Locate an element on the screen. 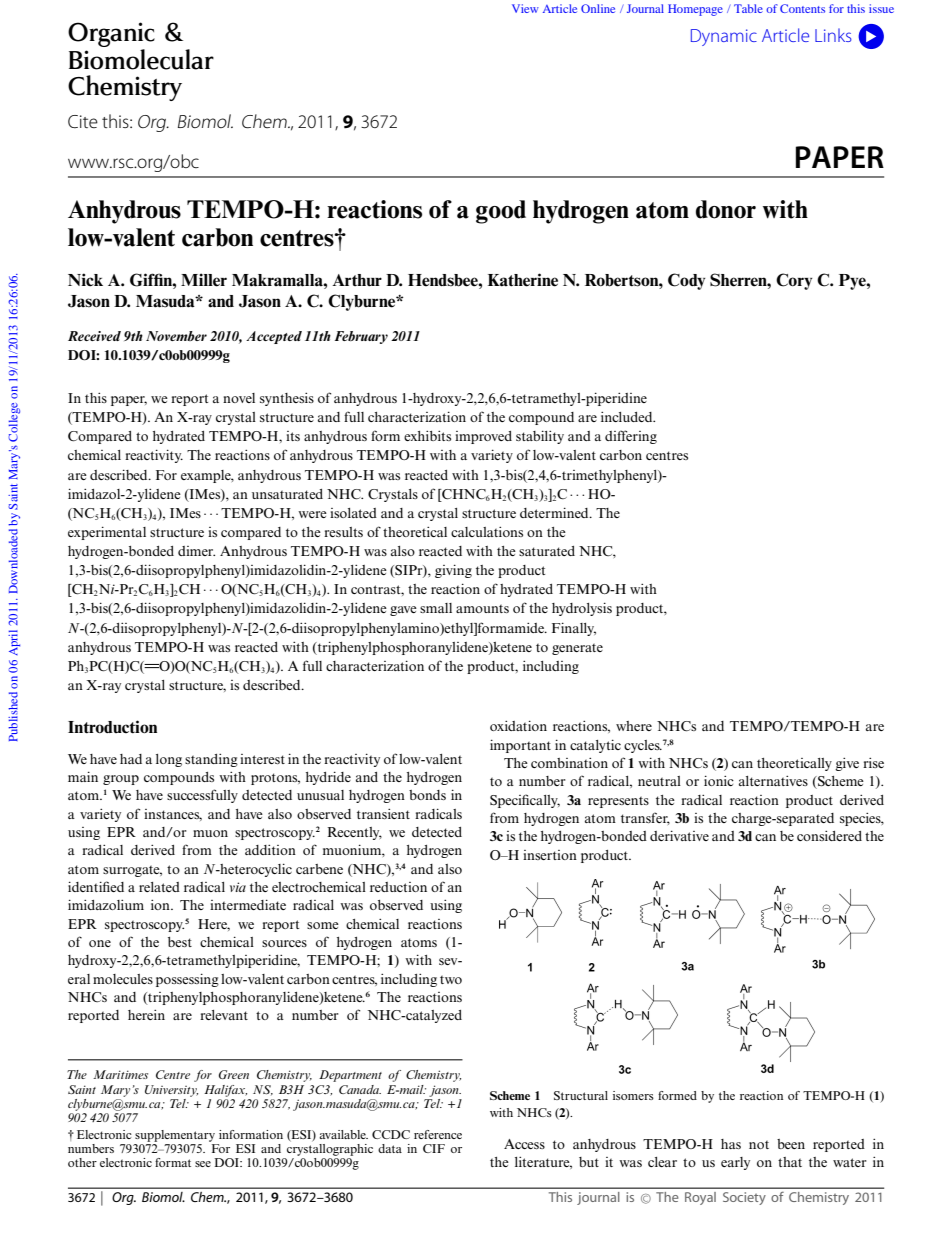 The width and height of the screenshot is (952, 1248). Organic is located at coordinates (111, 36).
